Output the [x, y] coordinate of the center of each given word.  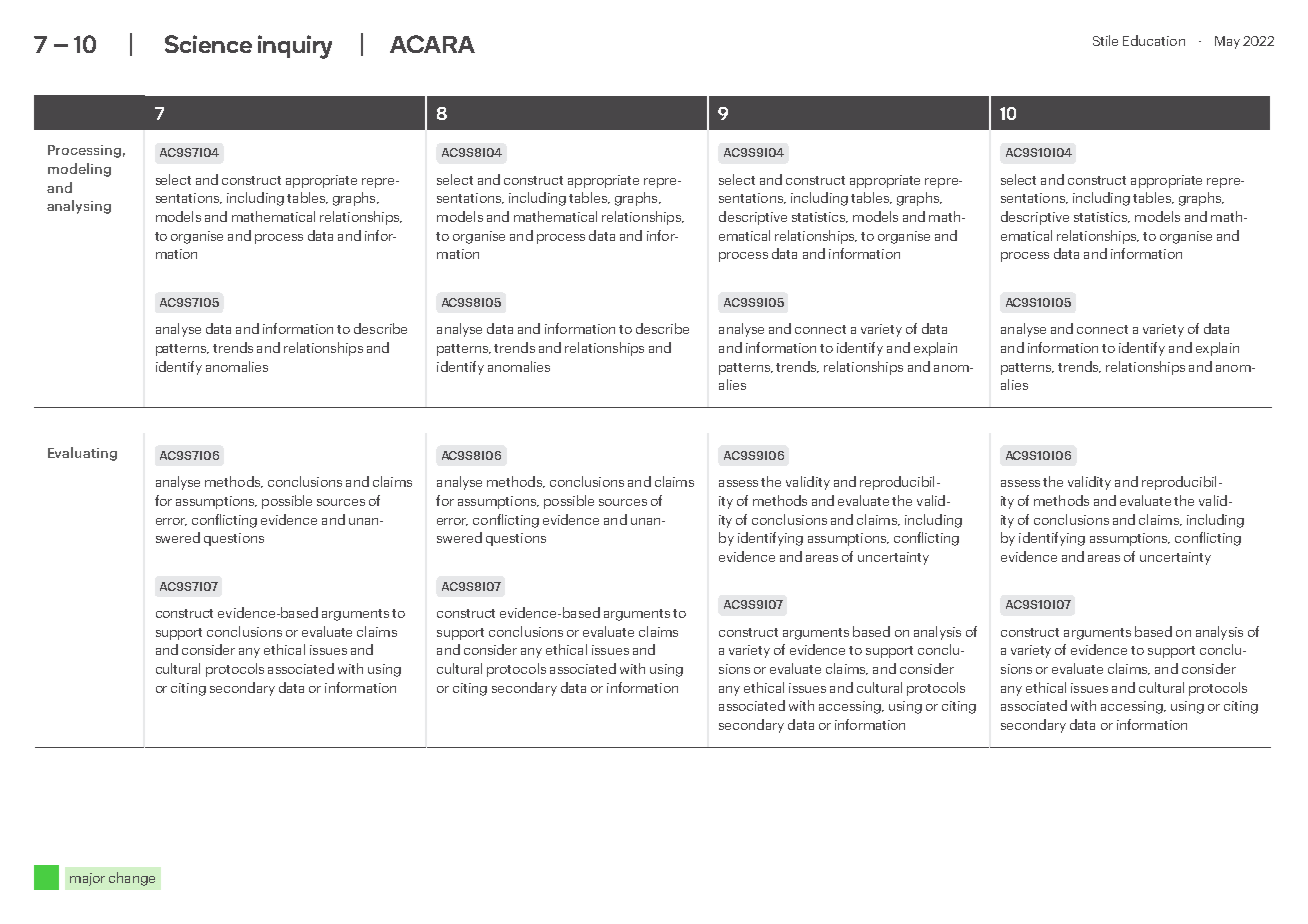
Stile [1105, 40]
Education [1154, 40]
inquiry [295, 47]
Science [208, 44]
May [1227, 42]
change [132, 879]
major [87, 879]
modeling [79, 170]
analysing [79, 207]
